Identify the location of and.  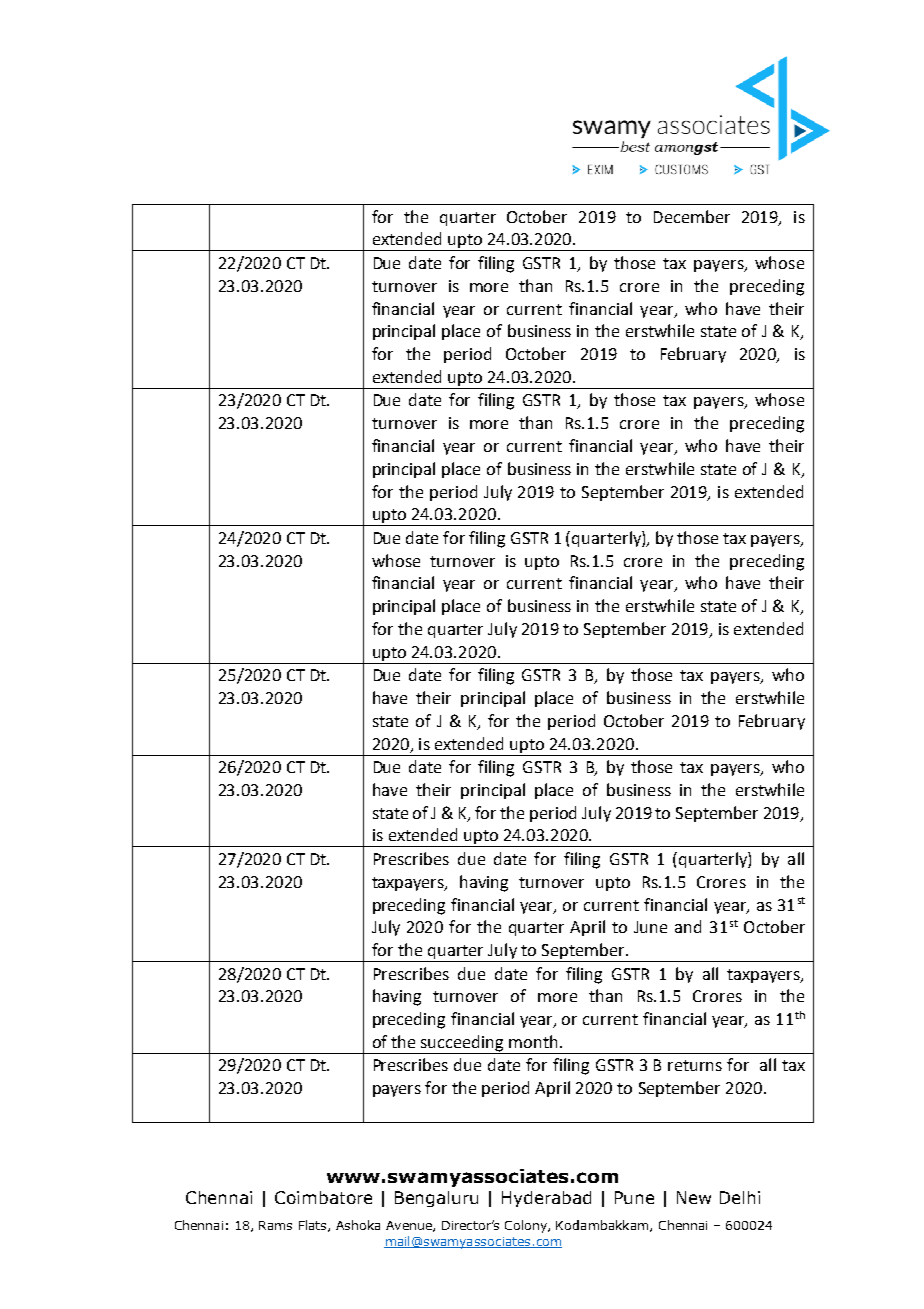
(688, 926).
